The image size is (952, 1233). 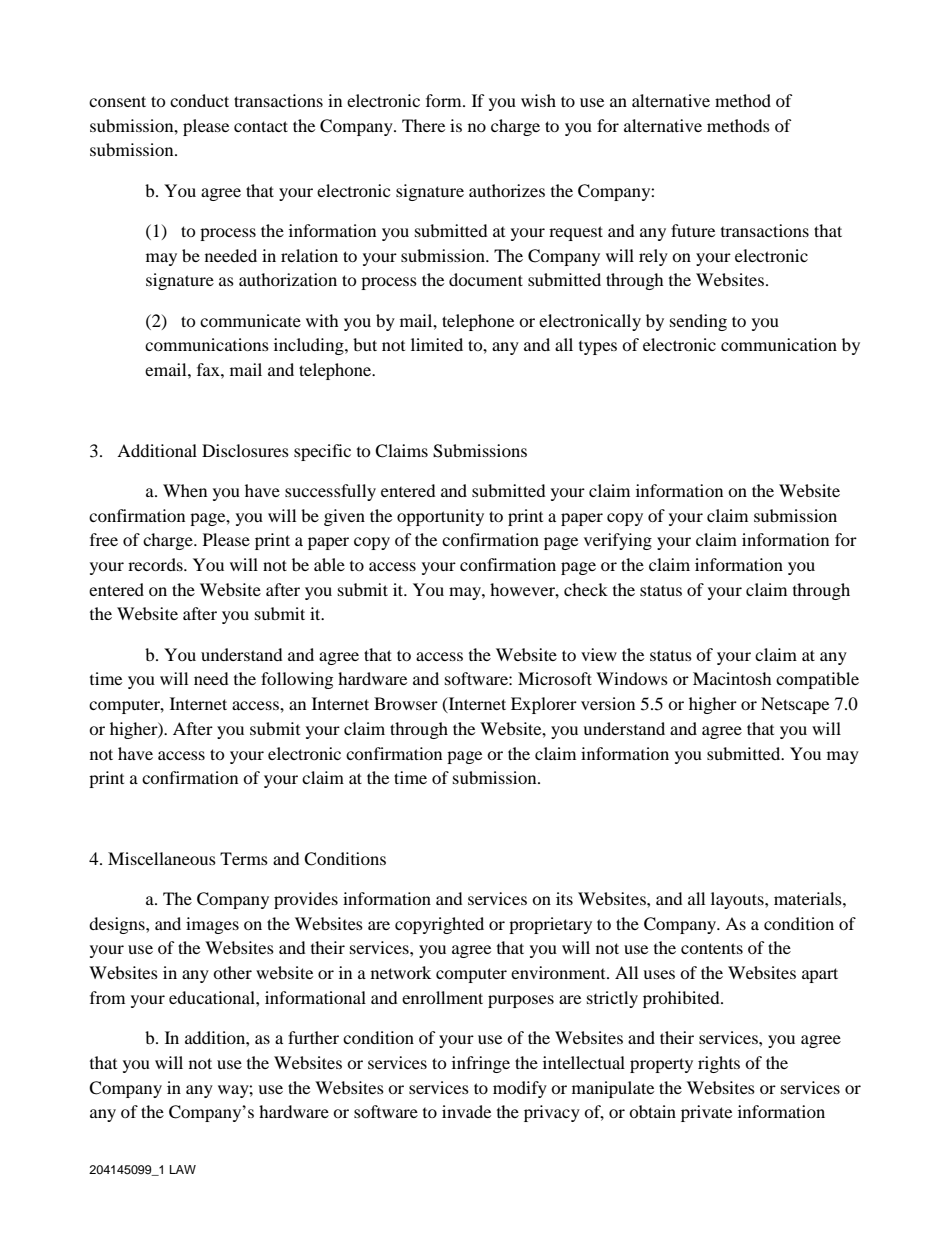 What do you see at coordinates (406, 703) in the screenshot?
I see `Browser` at bounding box center [406, 703].
